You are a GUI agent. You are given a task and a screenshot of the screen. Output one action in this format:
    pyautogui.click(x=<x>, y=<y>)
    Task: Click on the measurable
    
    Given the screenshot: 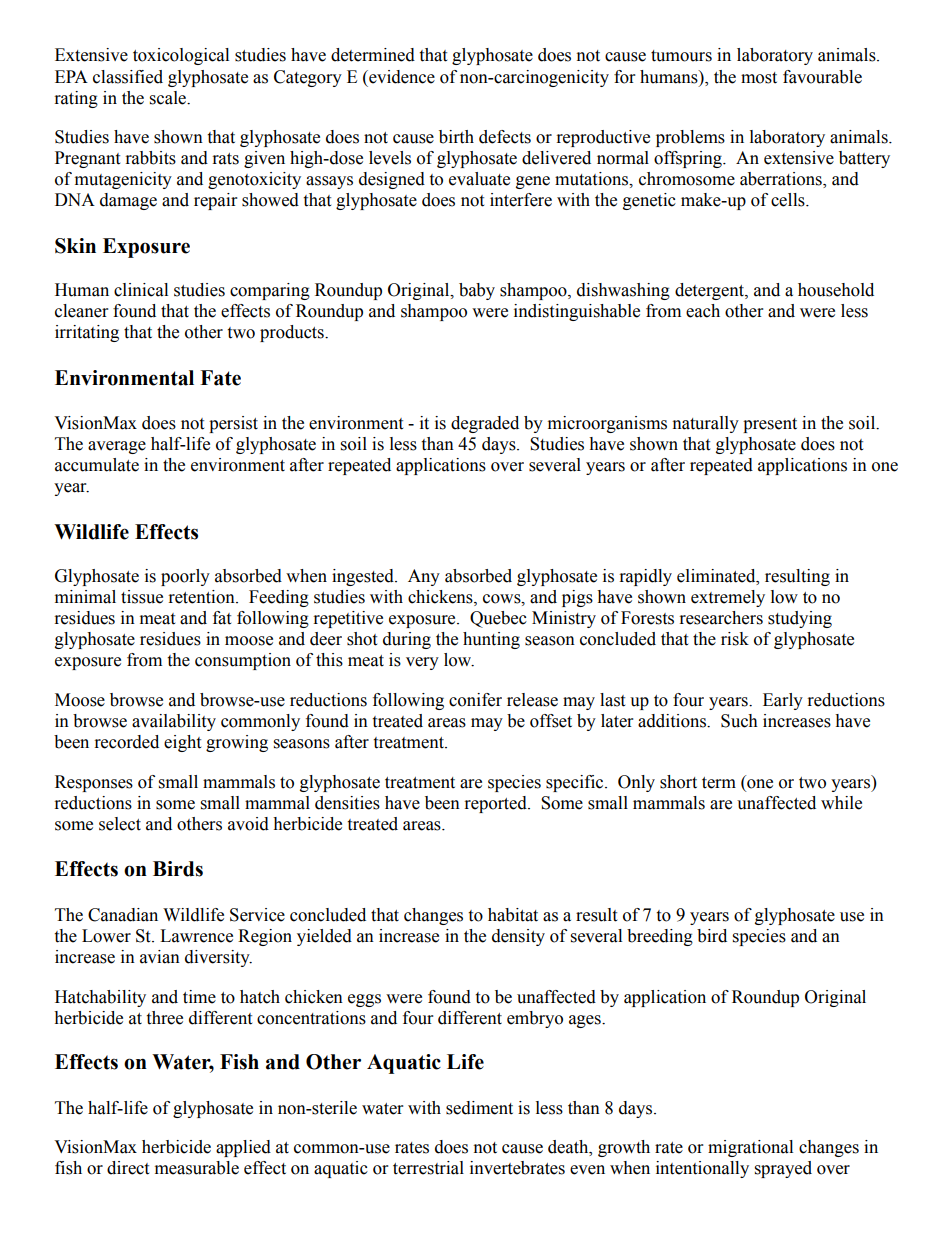 What is the action you would take?
    pyautogui.click(x=197, y=1168)
